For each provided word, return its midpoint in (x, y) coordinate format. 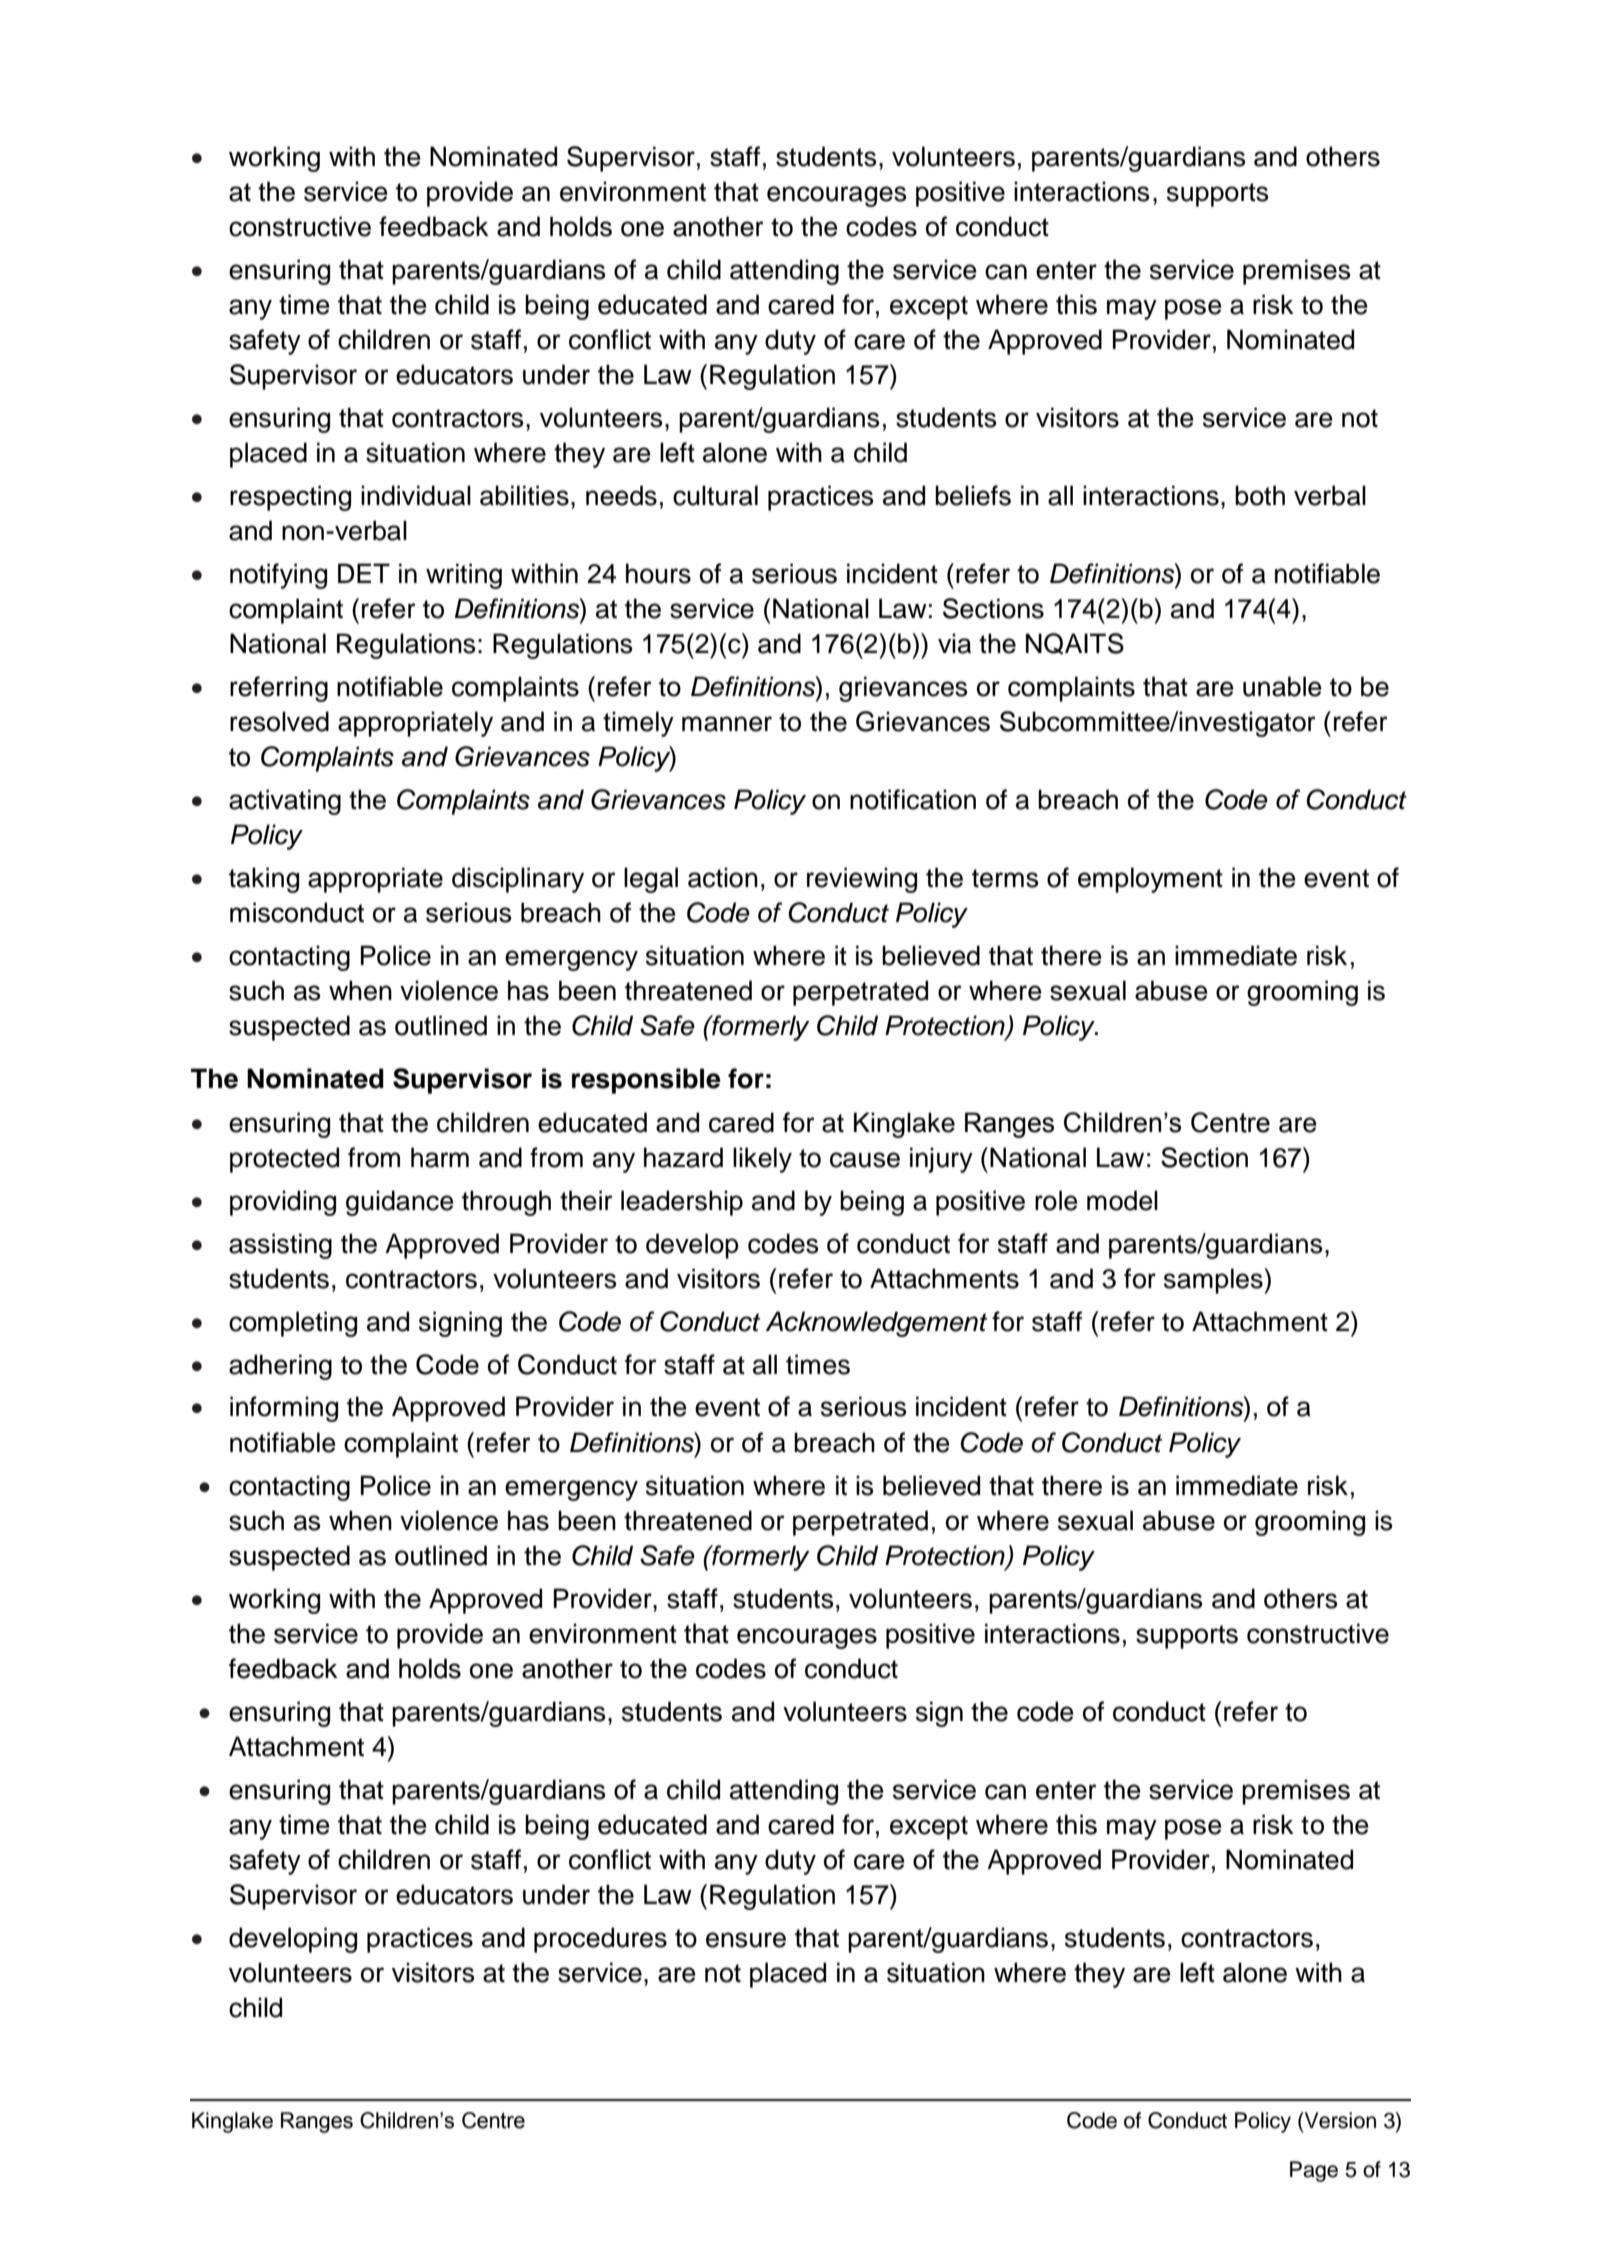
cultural (715, 495)
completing (293, 1324)
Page (1314, 2171)
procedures (600, 1940)
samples (1214, 1281)
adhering (280, 1367)
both (1260, 495)
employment (1150, 880)
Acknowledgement (876, 1324)
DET (364, 573)
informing (284, 1409)
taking (264, 880)
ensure (746, 1940)
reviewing (862, 880)
